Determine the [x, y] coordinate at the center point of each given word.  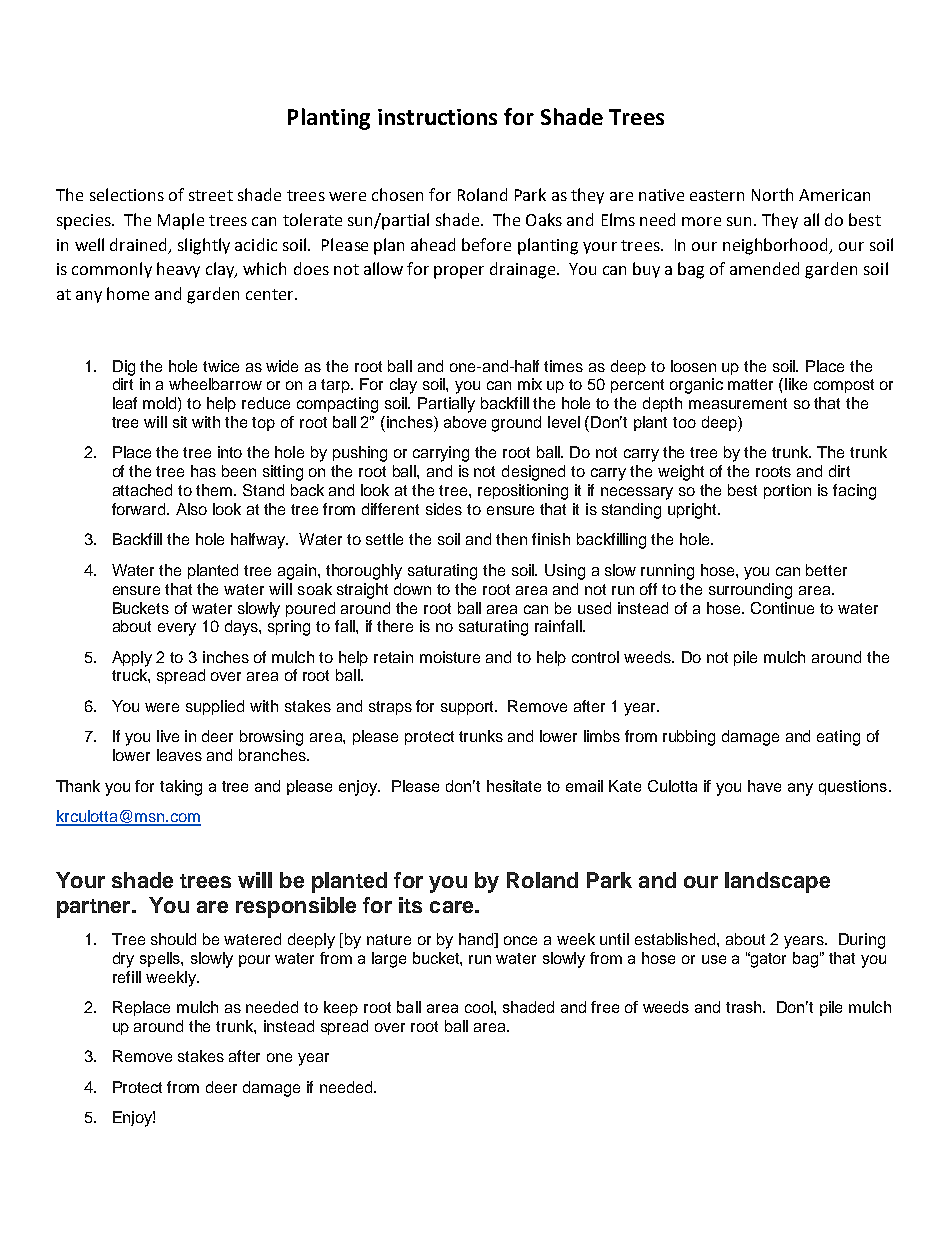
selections [127, 194]
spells [161, 959]
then [511, 539]
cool [480, 1007]
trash [745, 1007]
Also [191, 509]
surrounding [750, 591]
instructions [437, 117]
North [772, 194]
